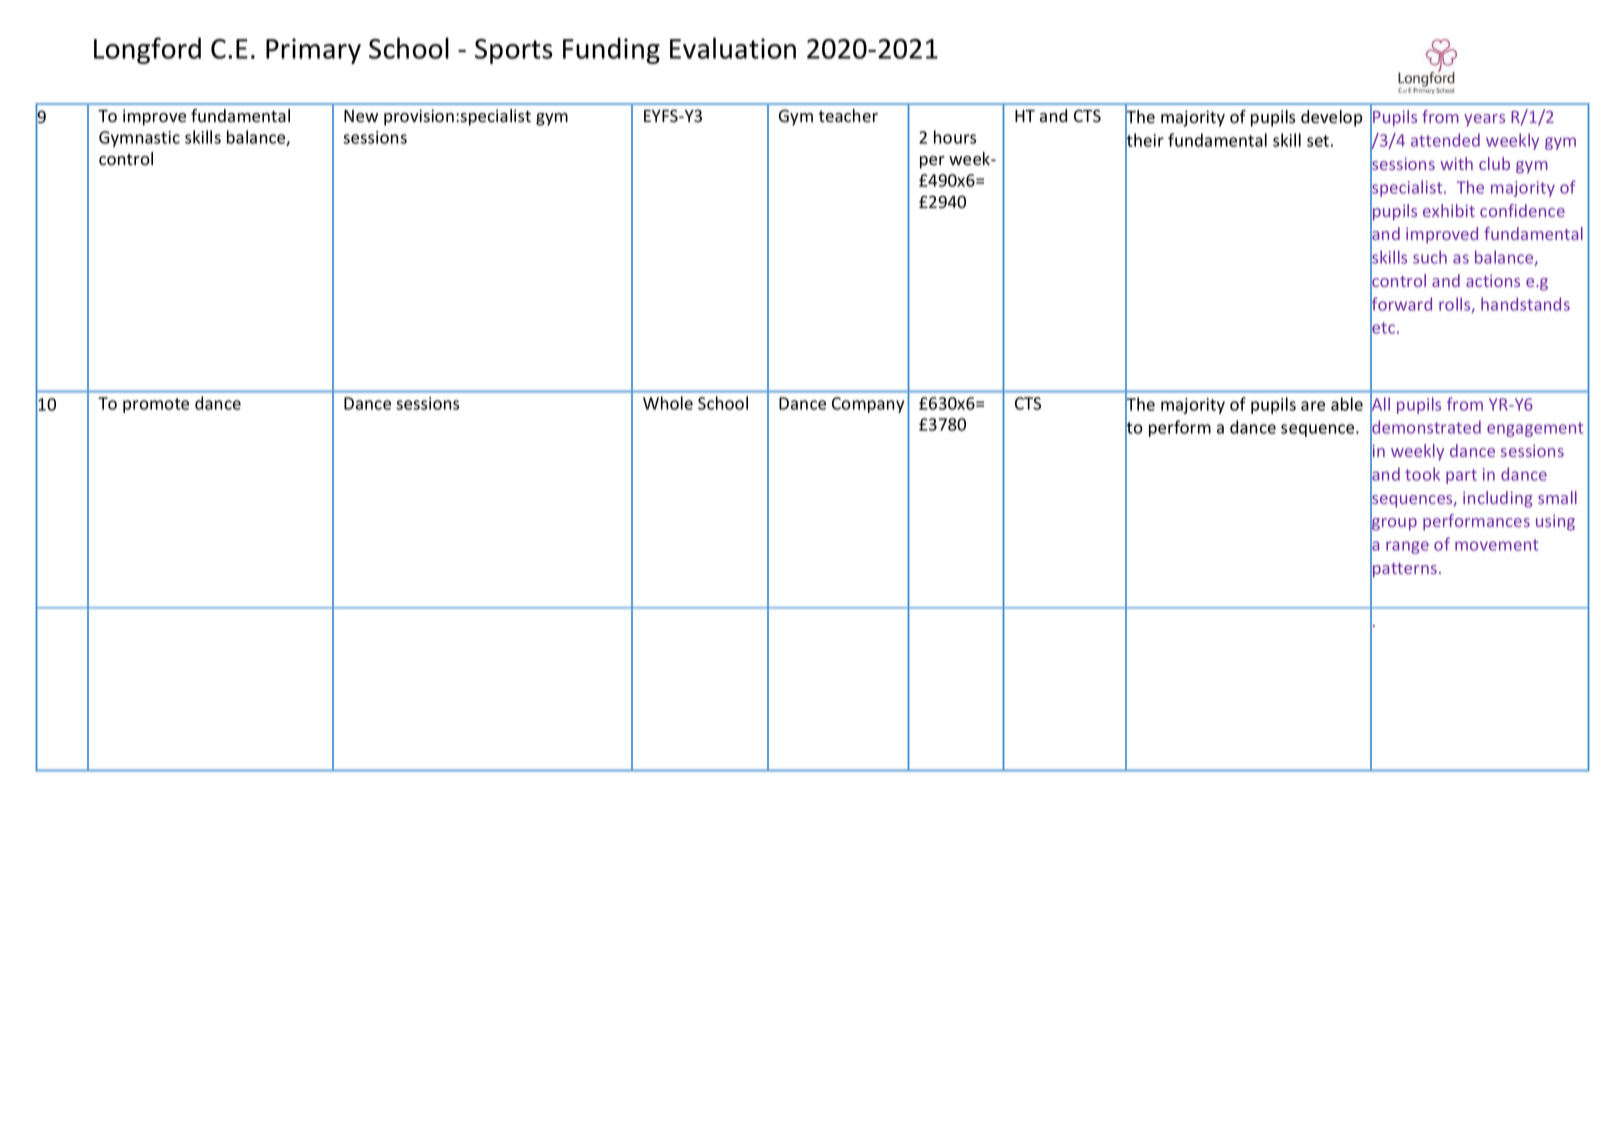  Describe the element at coordinates (1449, 210) in the document. I see `exhibit` at that location.
